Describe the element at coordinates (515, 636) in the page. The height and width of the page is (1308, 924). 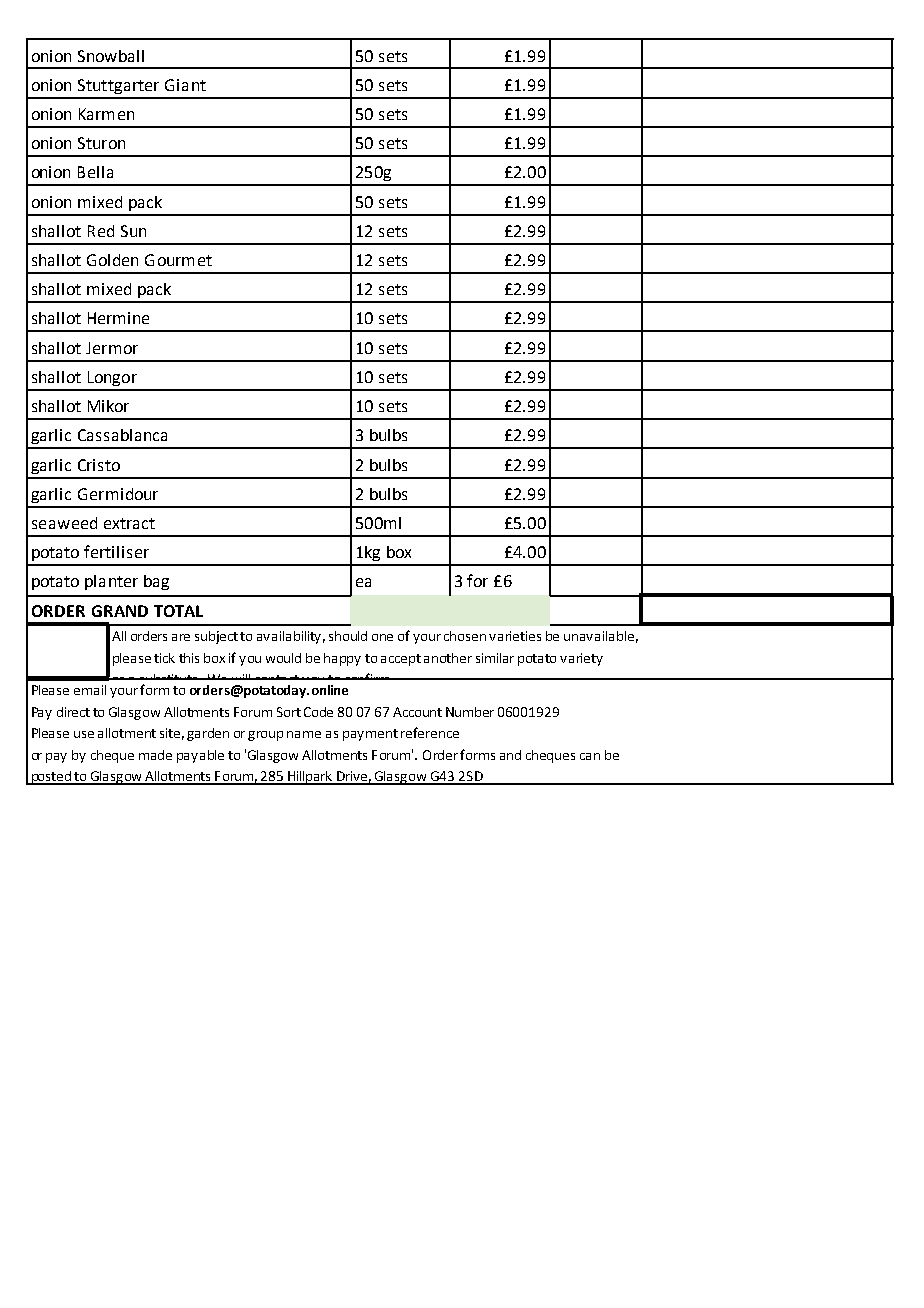
I see `varieties` at that location.
